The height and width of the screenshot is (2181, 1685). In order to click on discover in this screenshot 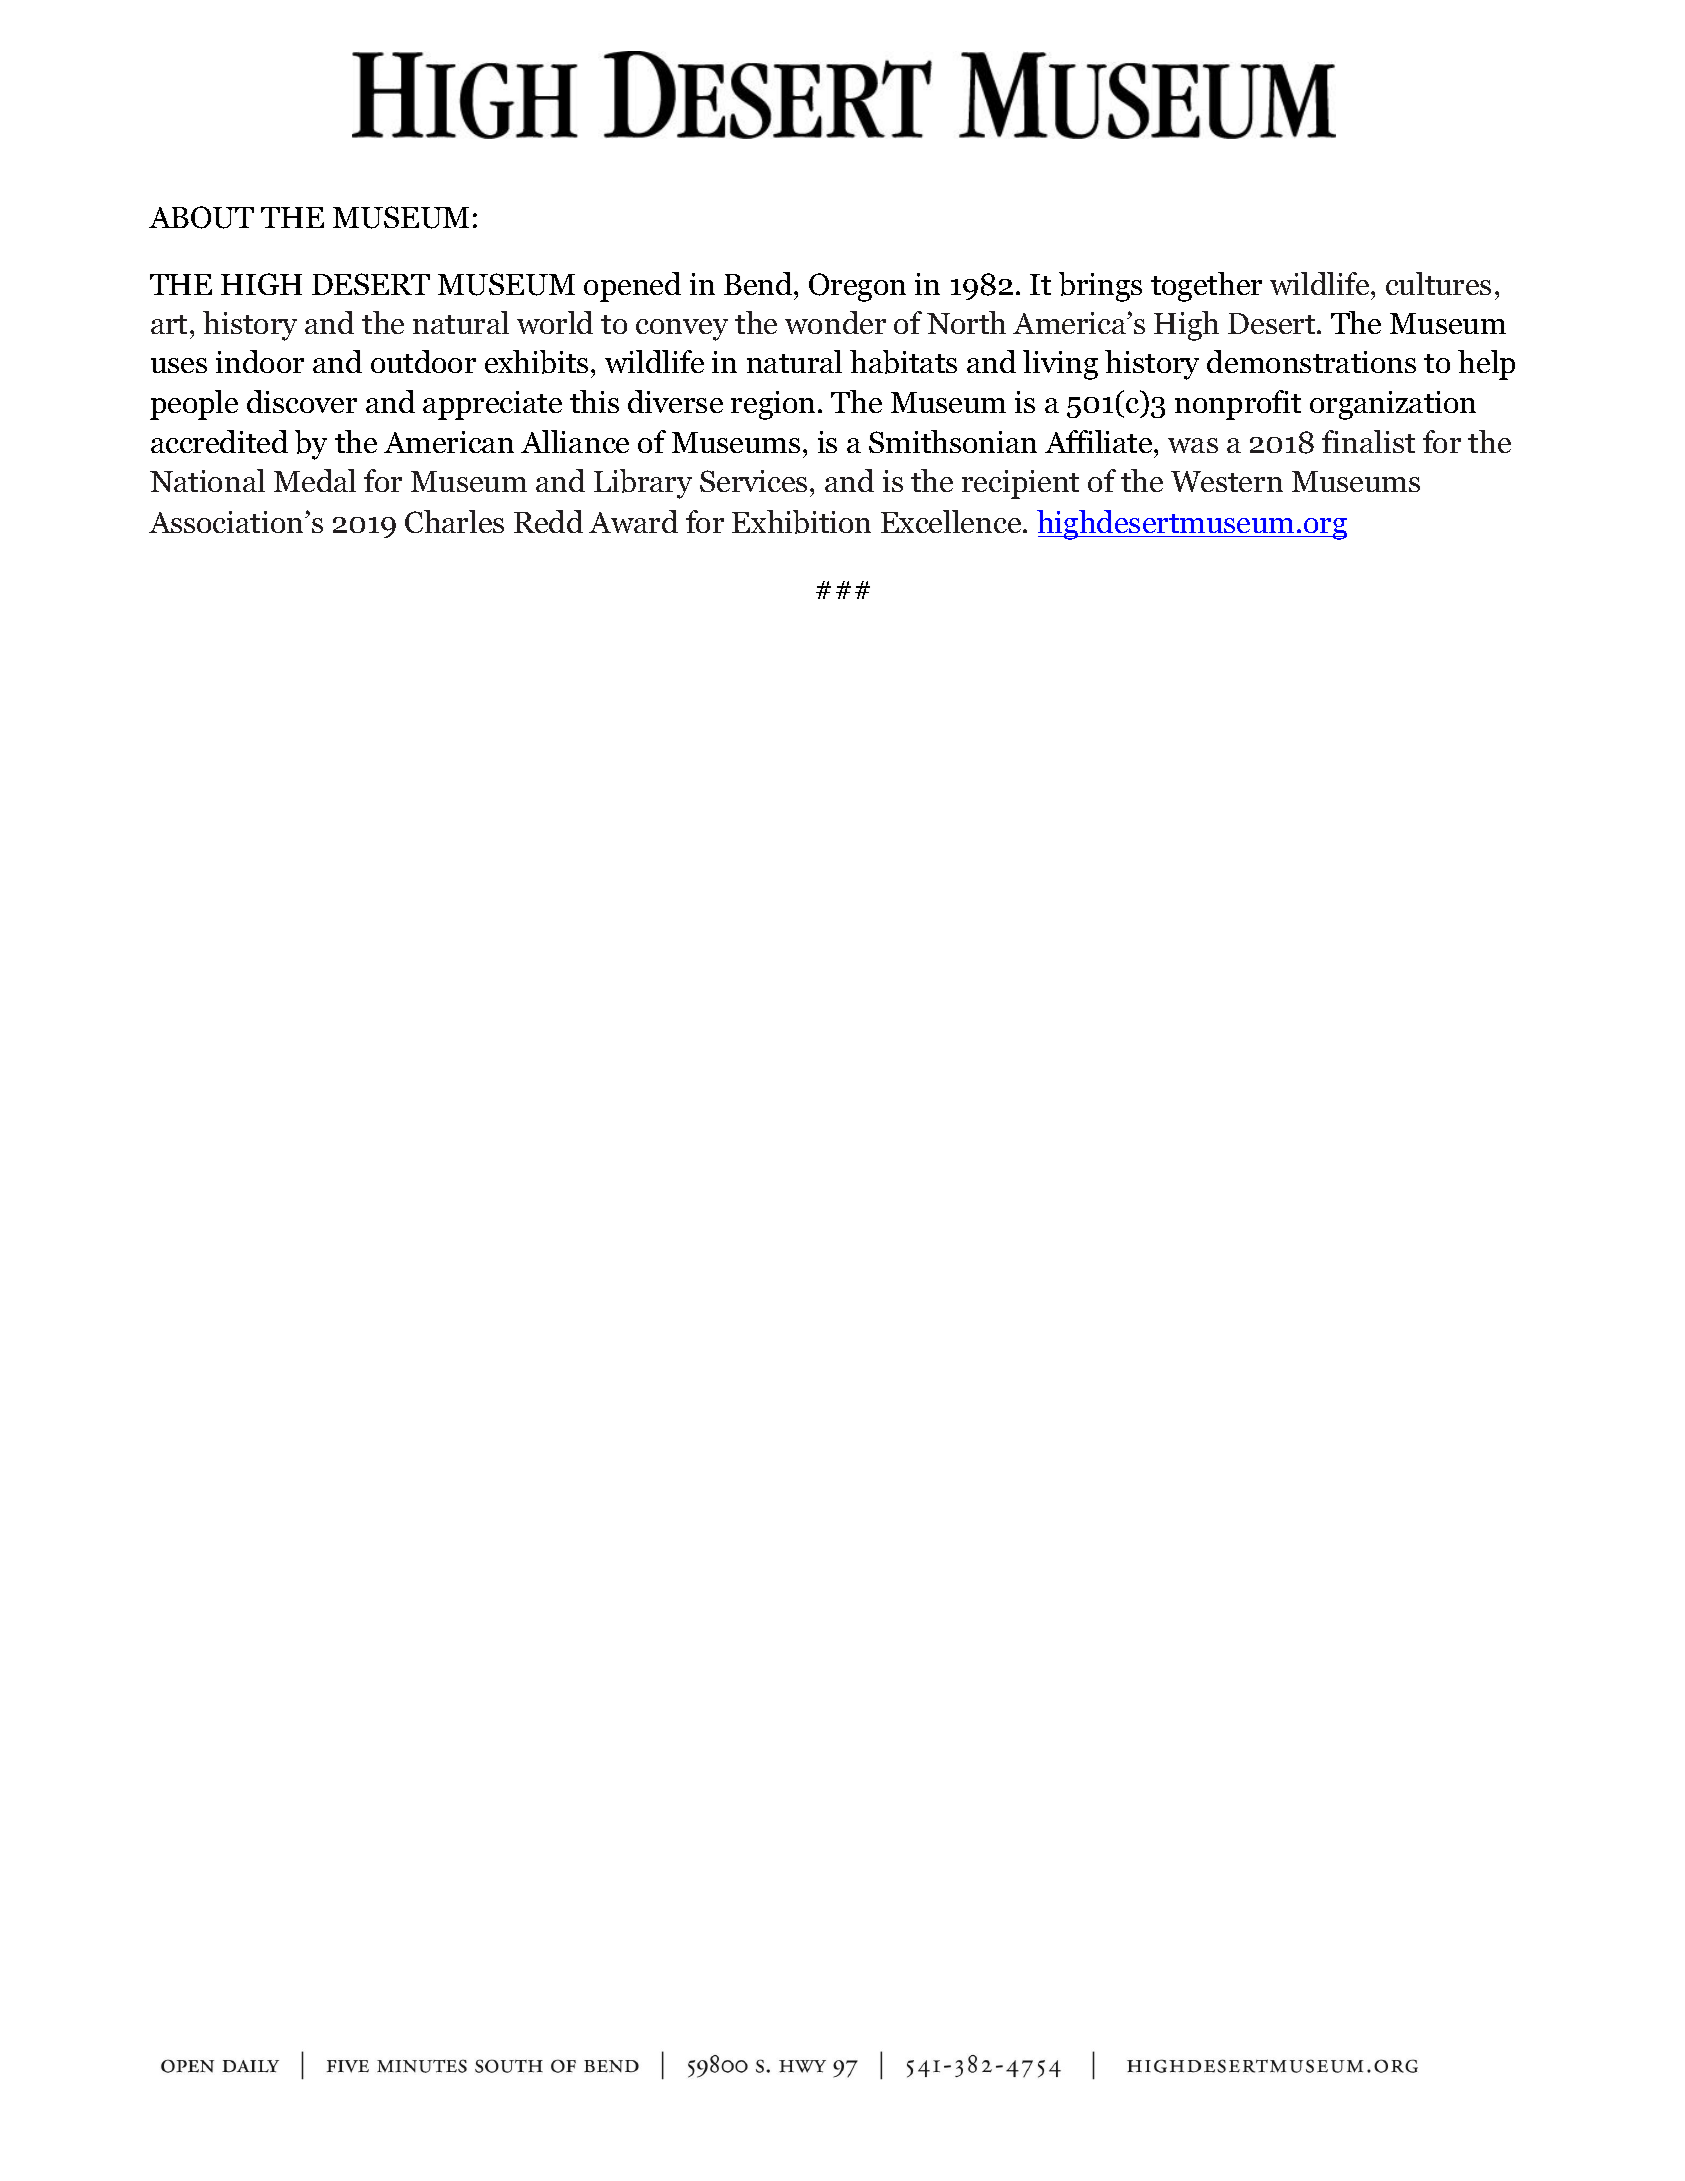, I will do `click(302, 401)`.
